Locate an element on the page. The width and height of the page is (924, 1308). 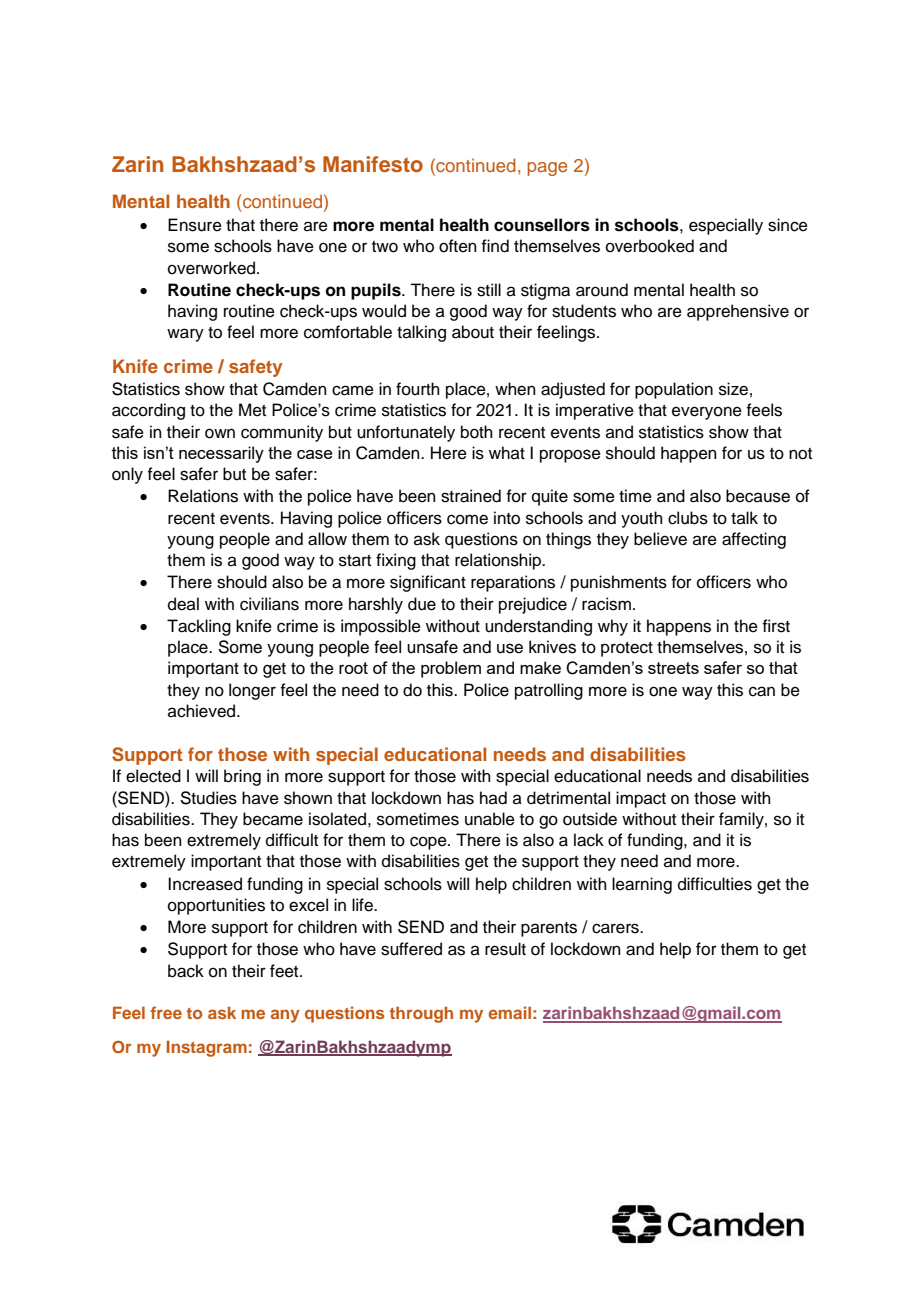
unable is located at coordinates (490, 819).
